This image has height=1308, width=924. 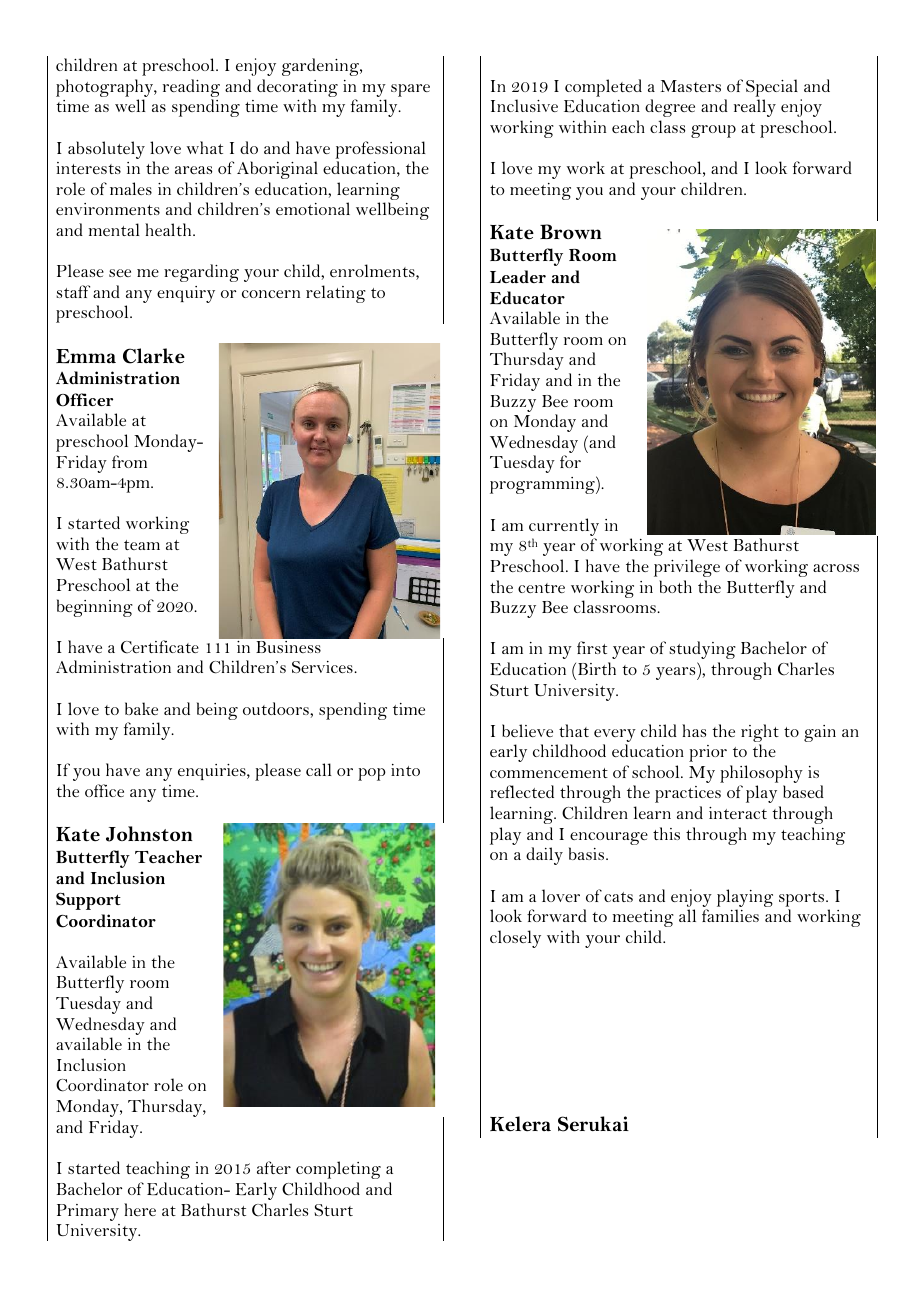 What do you see at coordinates (738, 813) in the image?
I see `interact` at bounding box center [738, 813].
